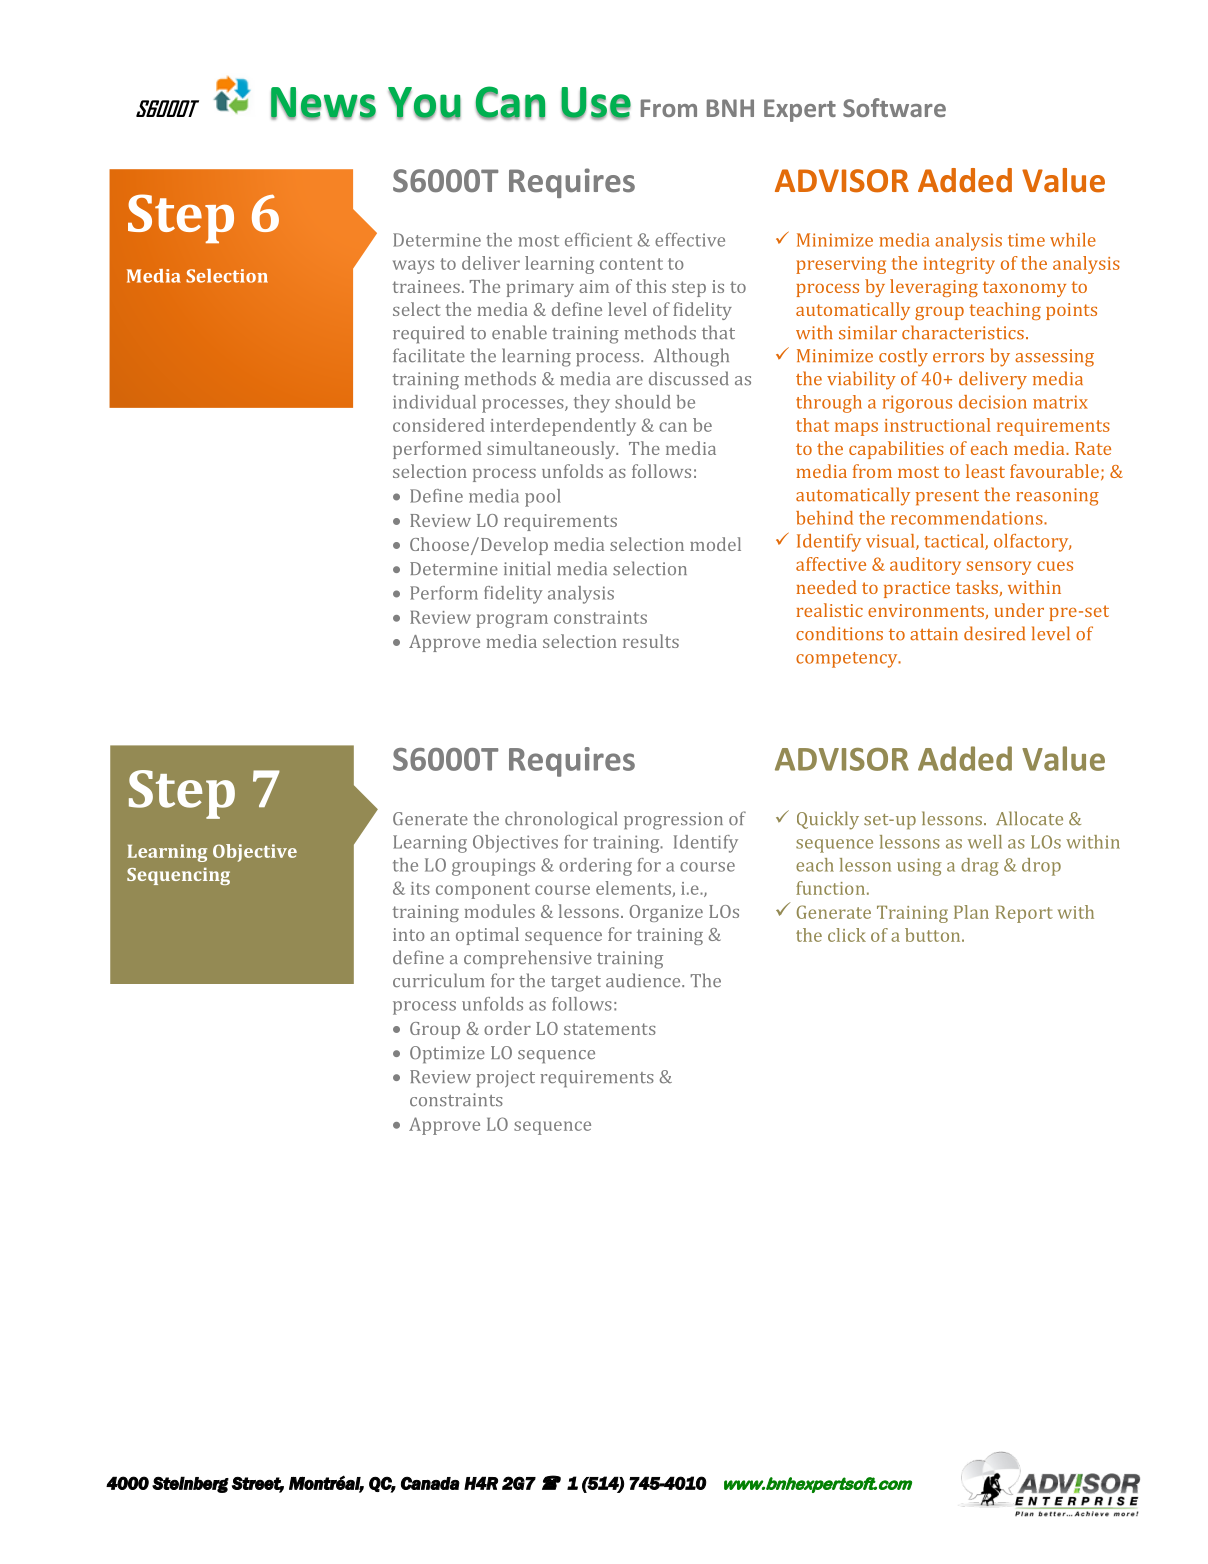  What do you see at coordinates (190, 1484) in the screenshot?
I see `Steinberg` at bounding box center [190, 1484].
